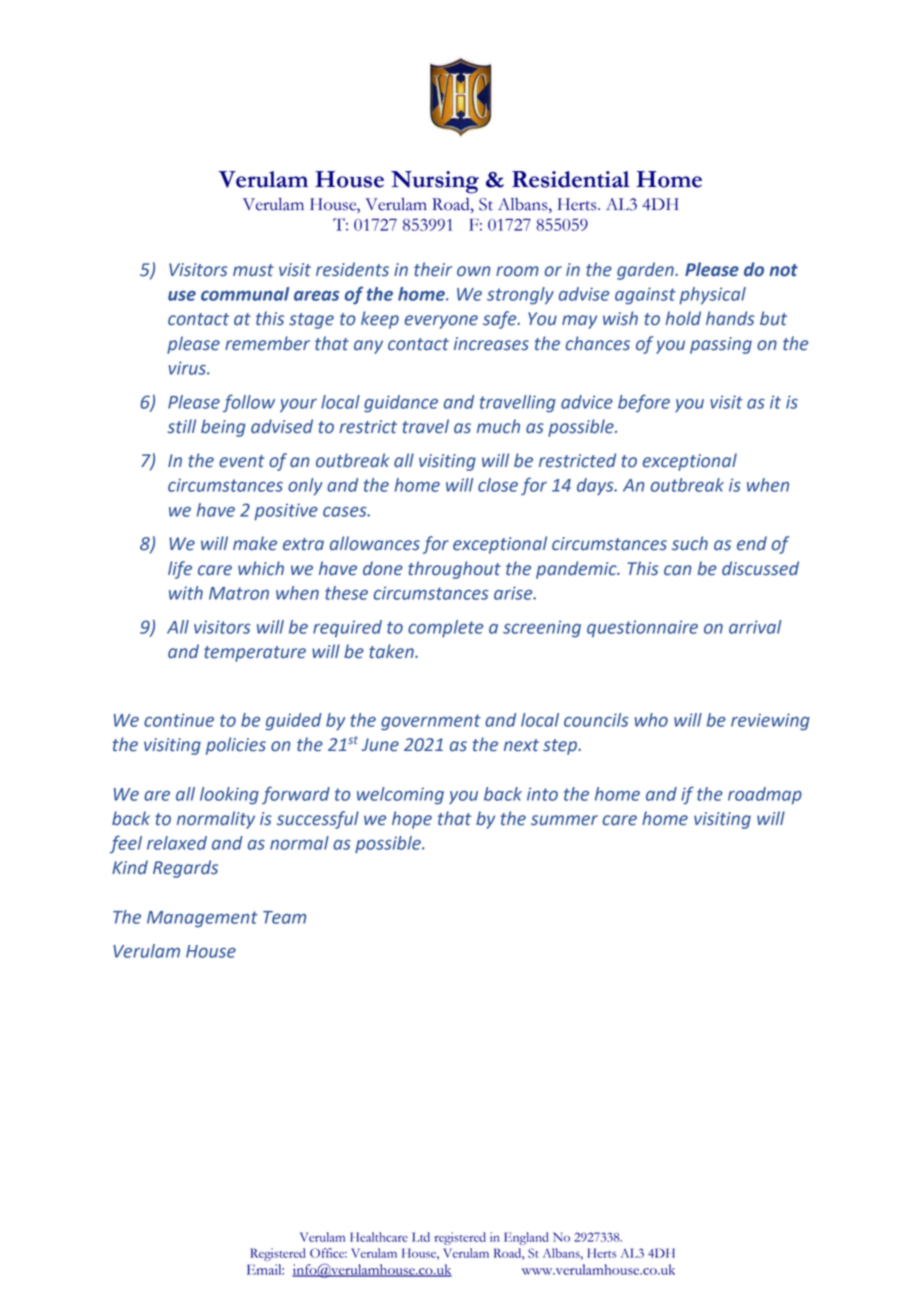  I want to click on Management, so click(202, 919).
